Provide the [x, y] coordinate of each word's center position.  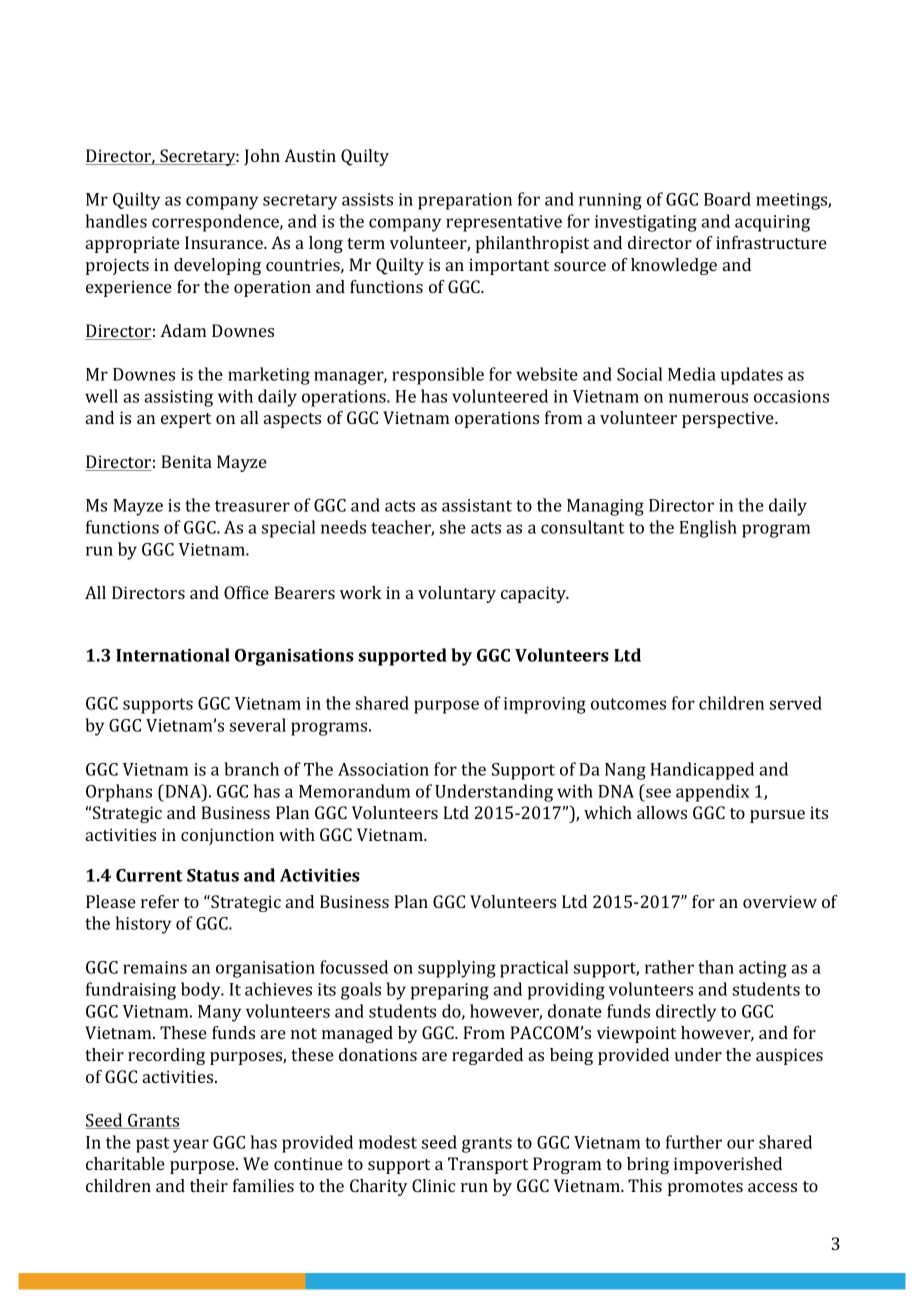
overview [780, 901]
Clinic [433, 1185]
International [173, 655]
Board [727, 199]
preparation [465, 201]
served [796, 703]
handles [116, 221]
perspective [729, 419]
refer [160, 901]
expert [186, 420]
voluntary [457, 594]
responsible [438, 376]
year [191, 1146]
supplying [457, 969]
